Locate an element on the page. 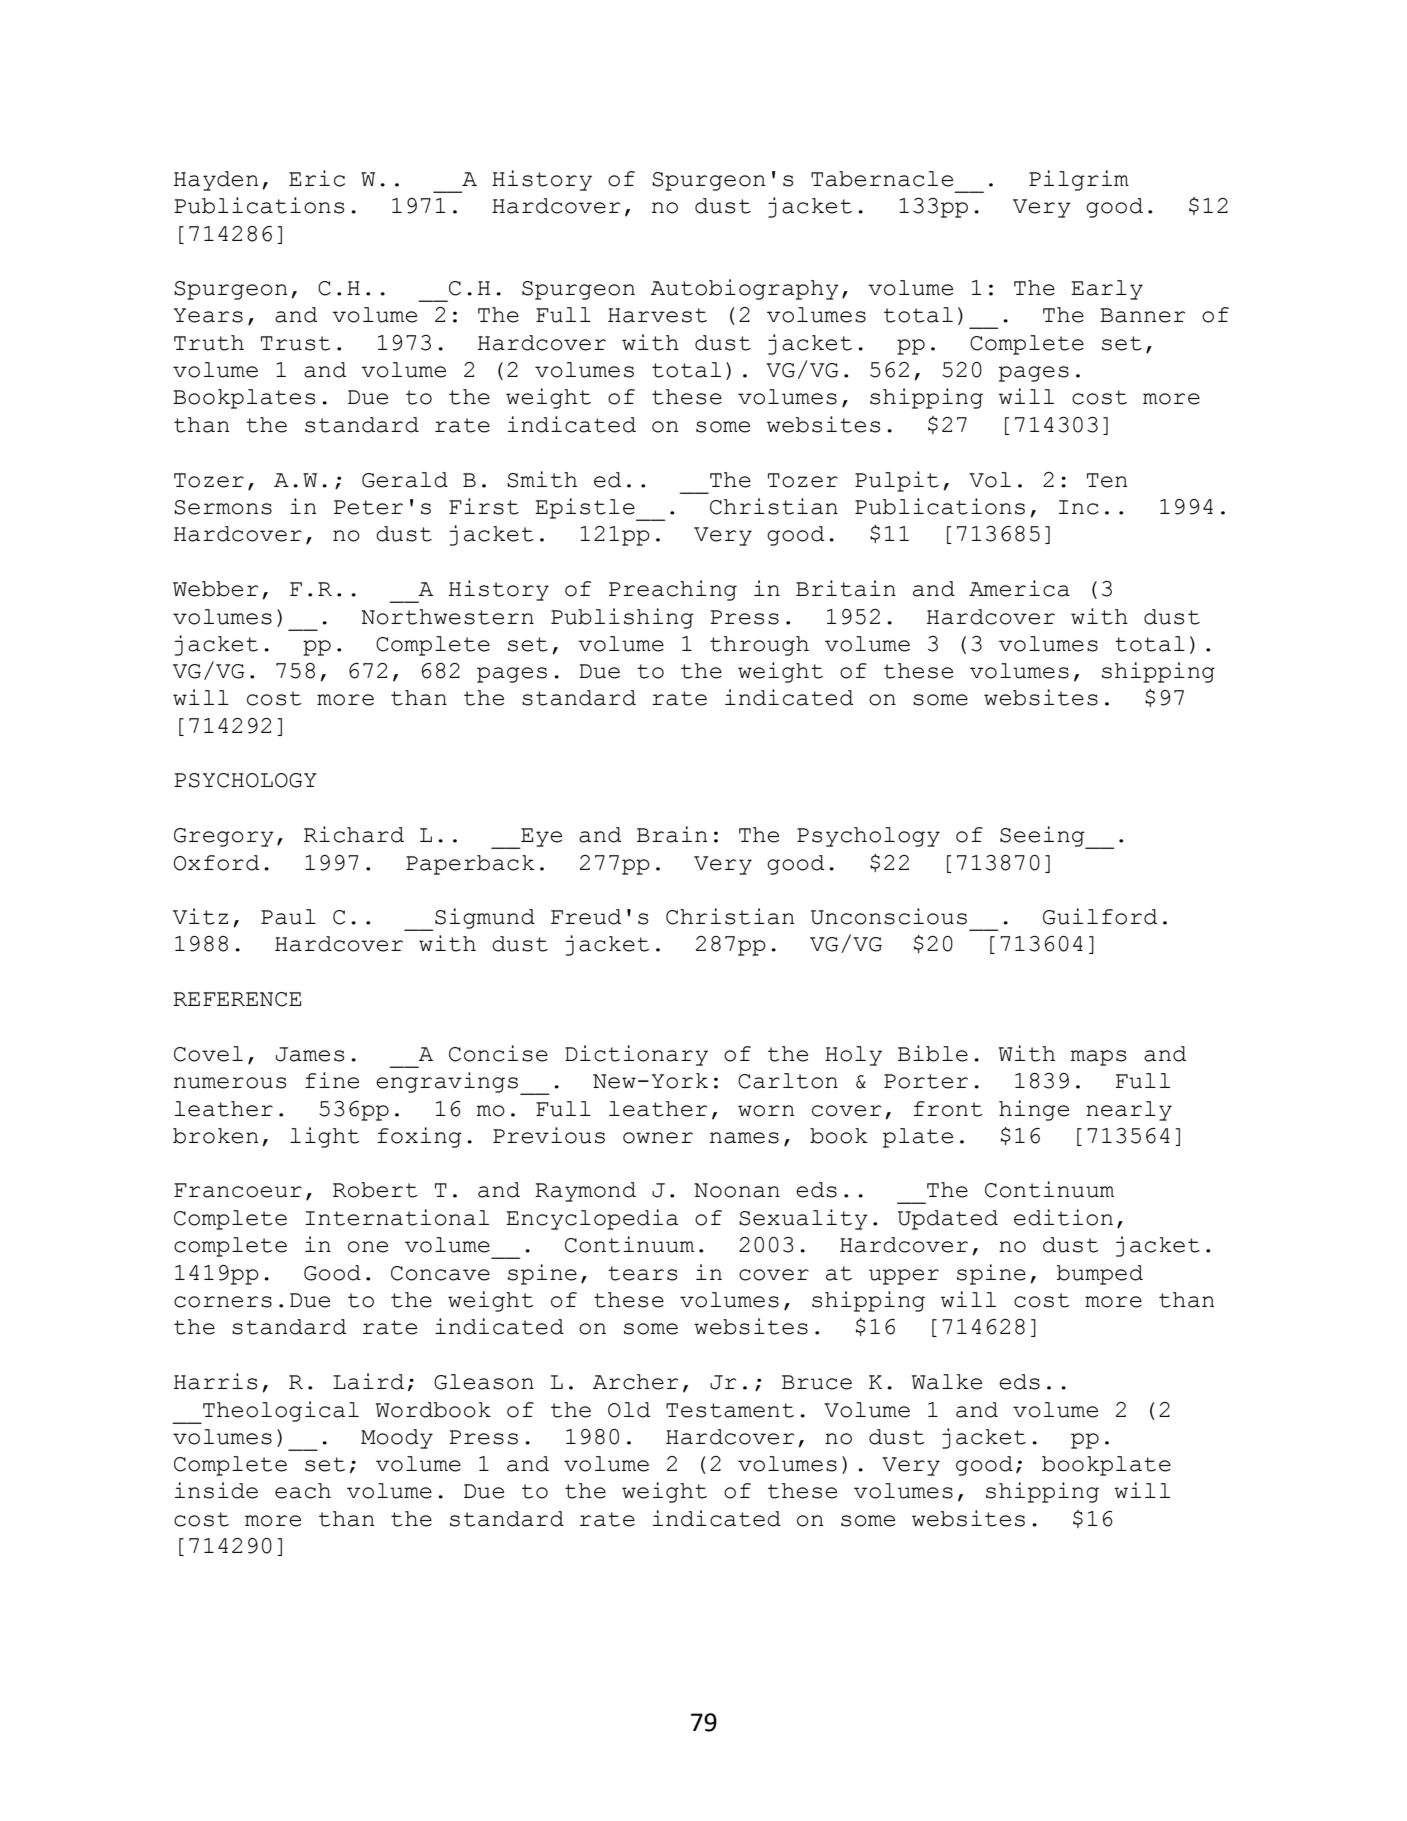 The image size is (1407, 1821). Hayden is located at coordinates (216, 181).
